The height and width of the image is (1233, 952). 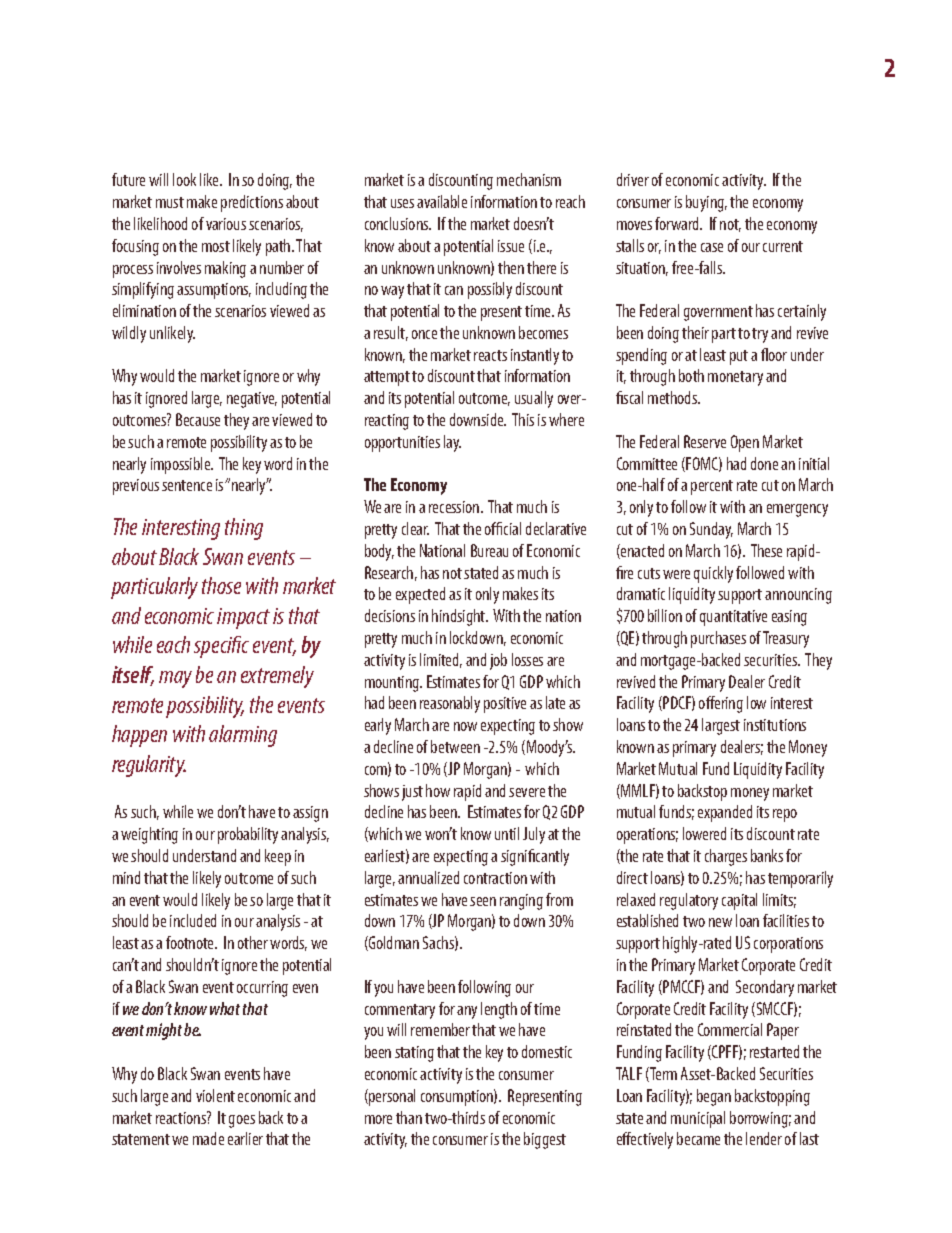 What do you see at coordinates (725, 813) in the image?
I see `expanded` at bounding box center [725, 813].
